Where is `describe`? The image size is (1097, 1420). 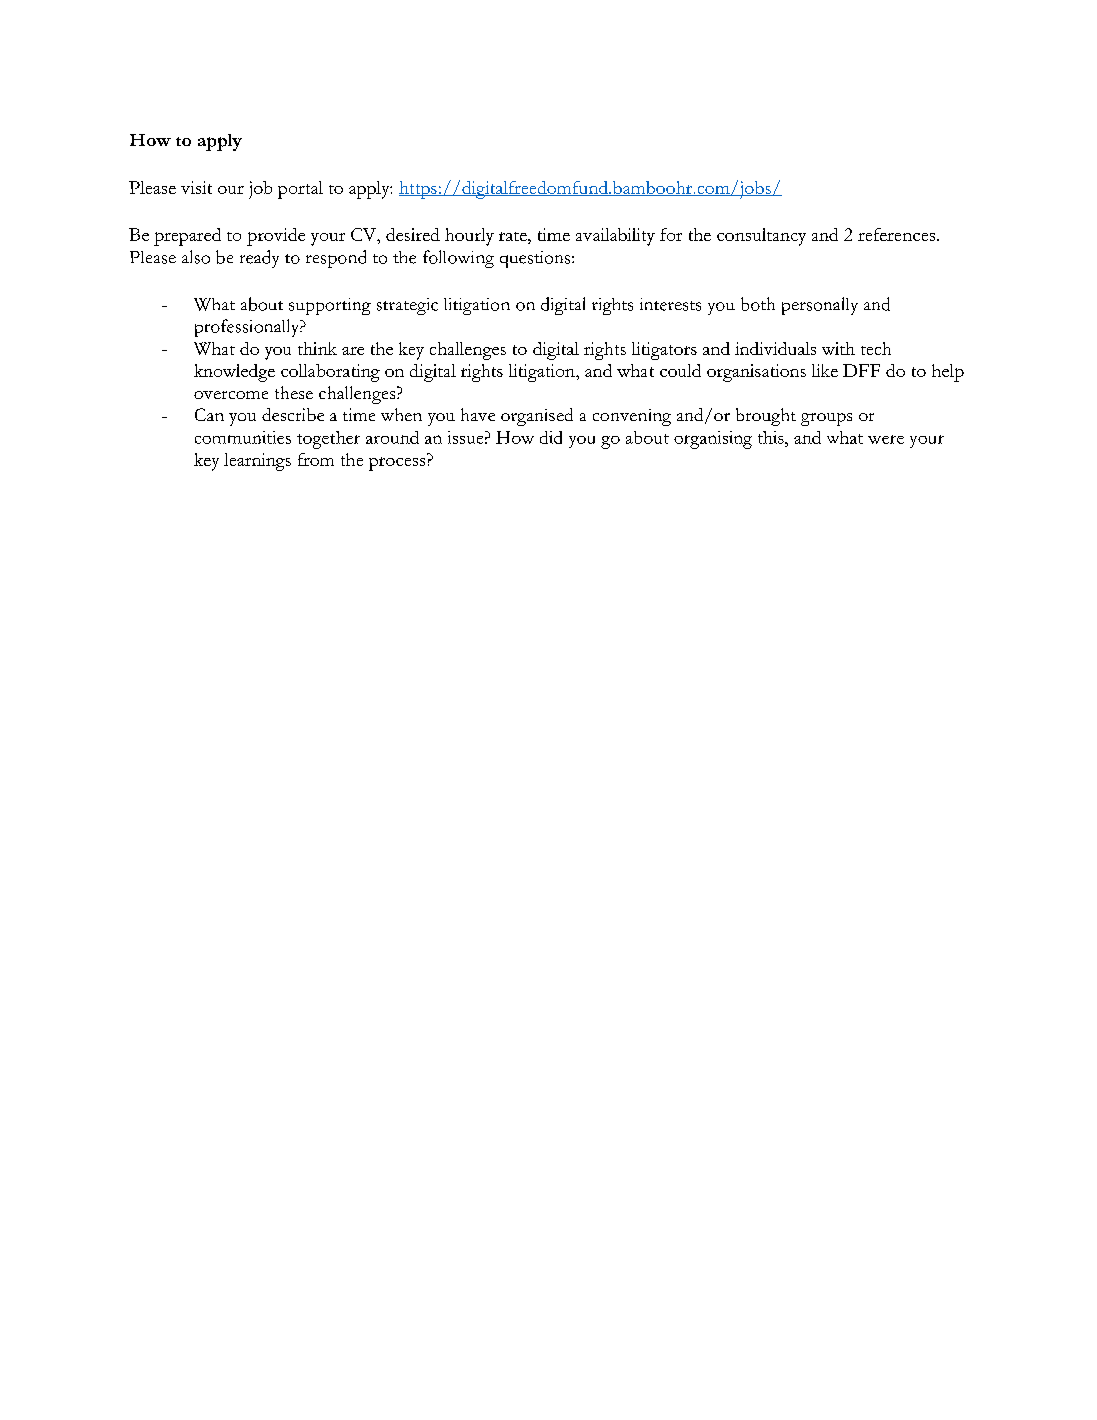
describe is located at coordinates (293, 414).
